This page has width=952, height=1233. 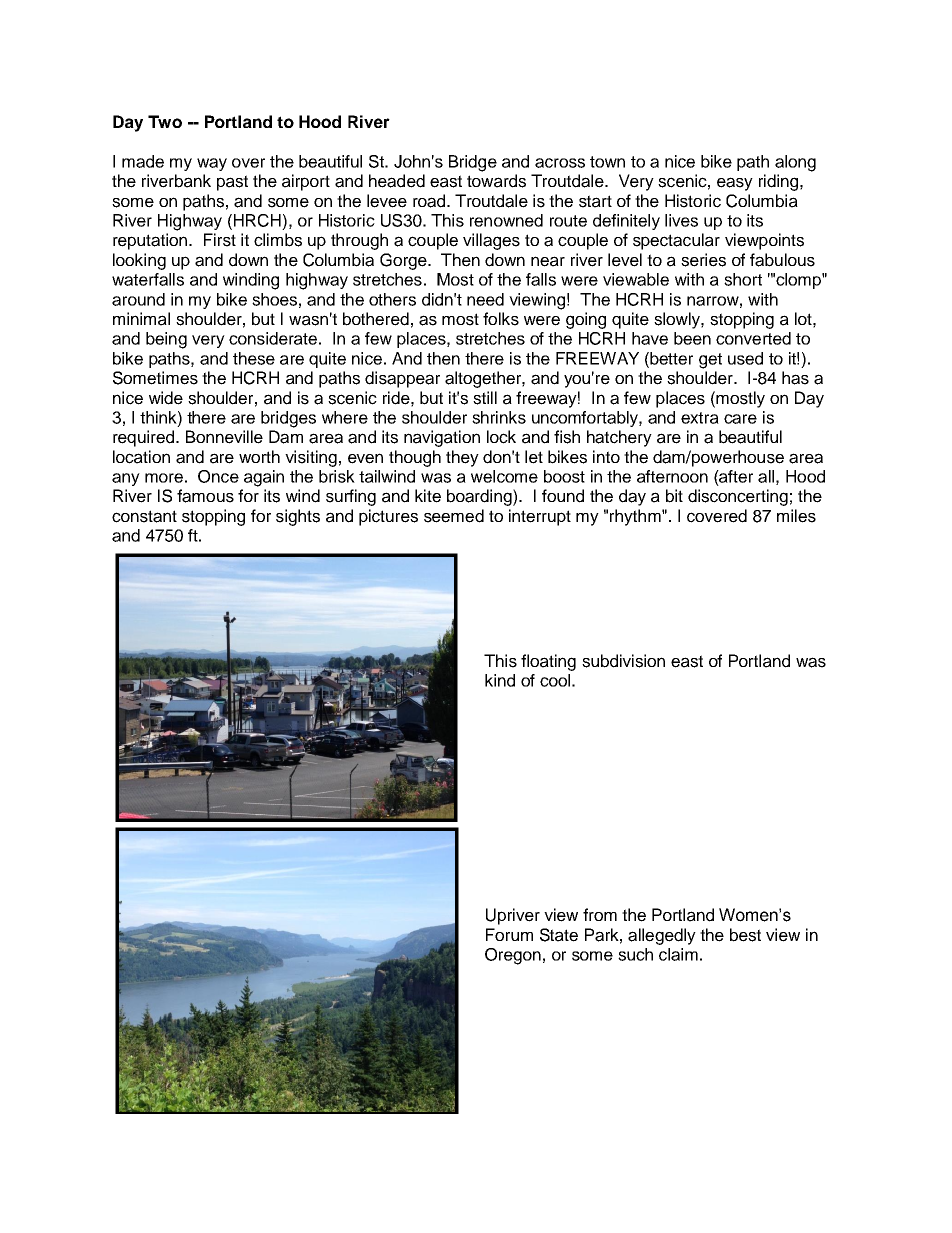 I want to click on Oregon, so click(x=513, y=956).
